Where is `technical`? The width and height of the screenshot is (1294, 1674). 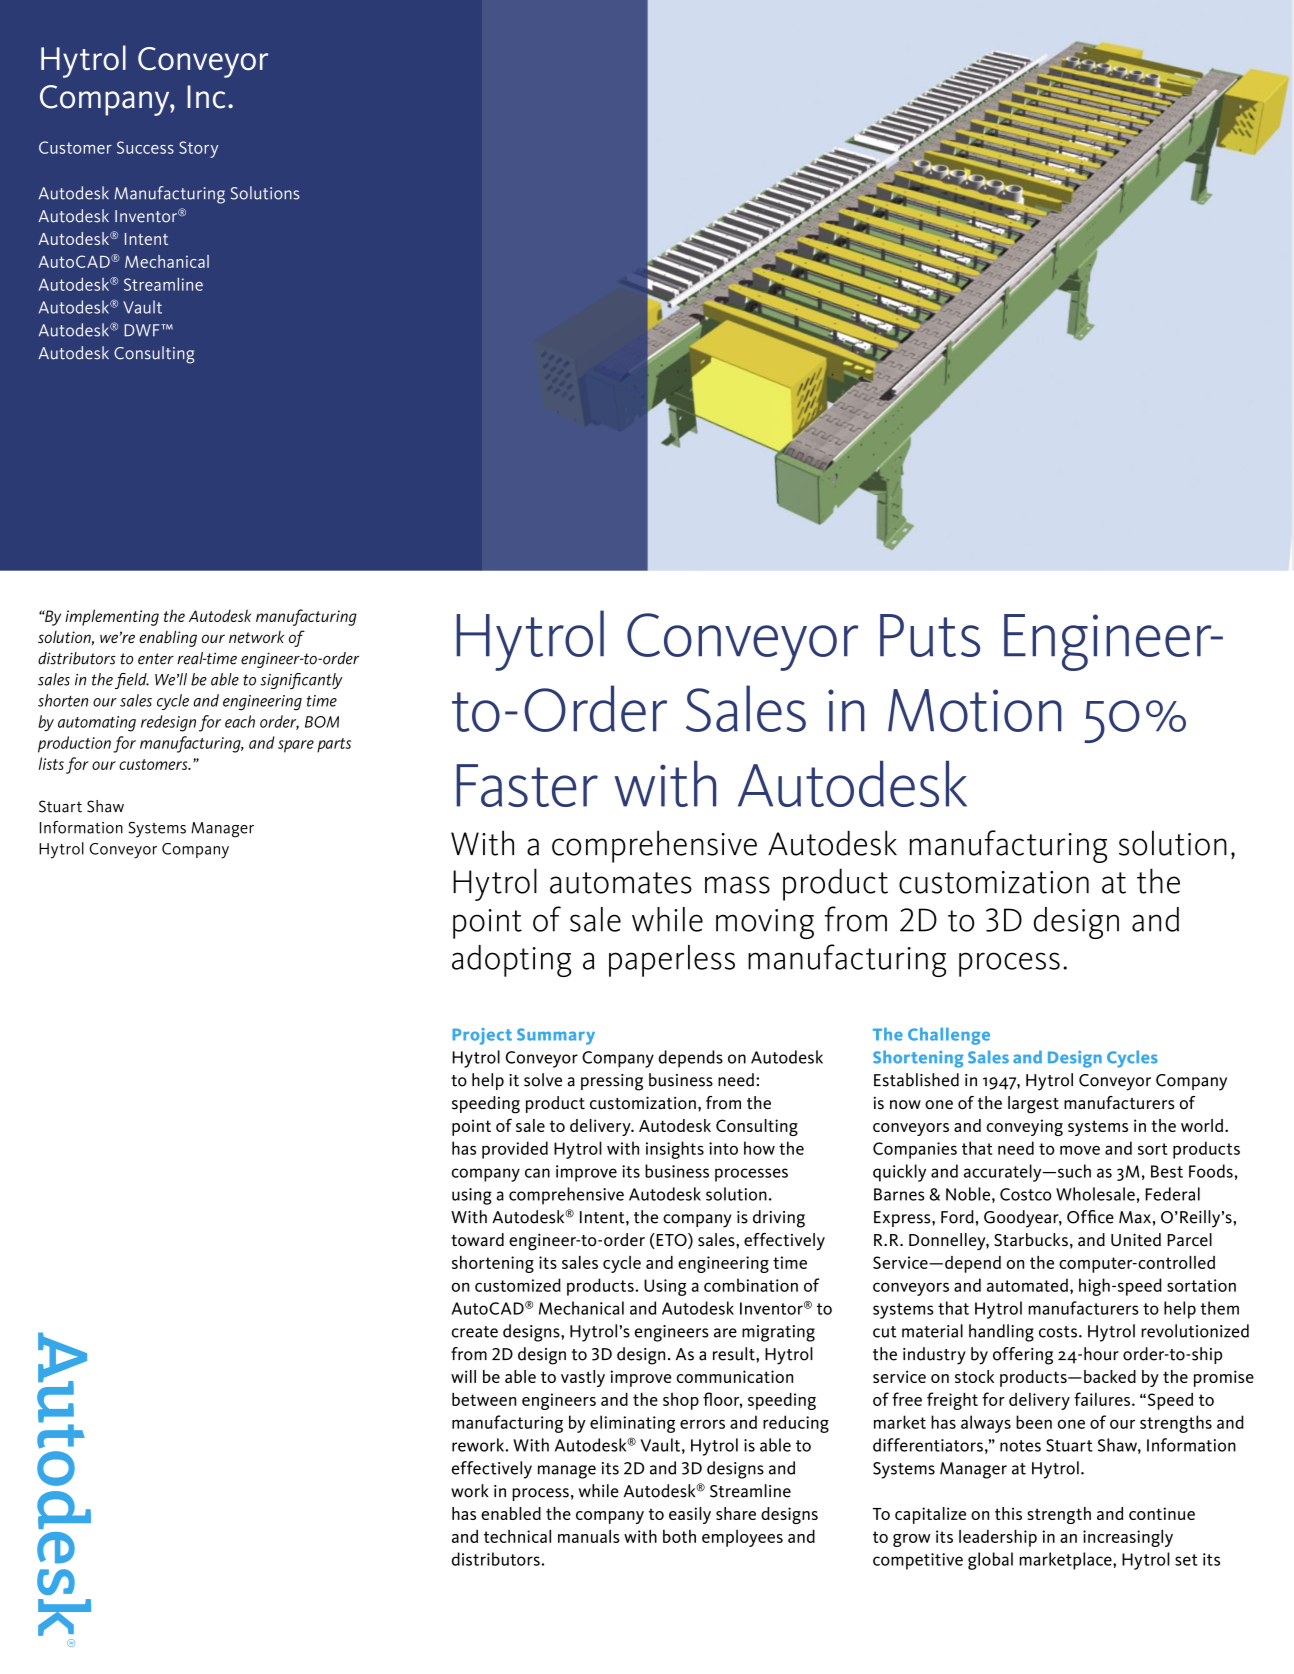 technical is located at coordinates (517, 1536).
